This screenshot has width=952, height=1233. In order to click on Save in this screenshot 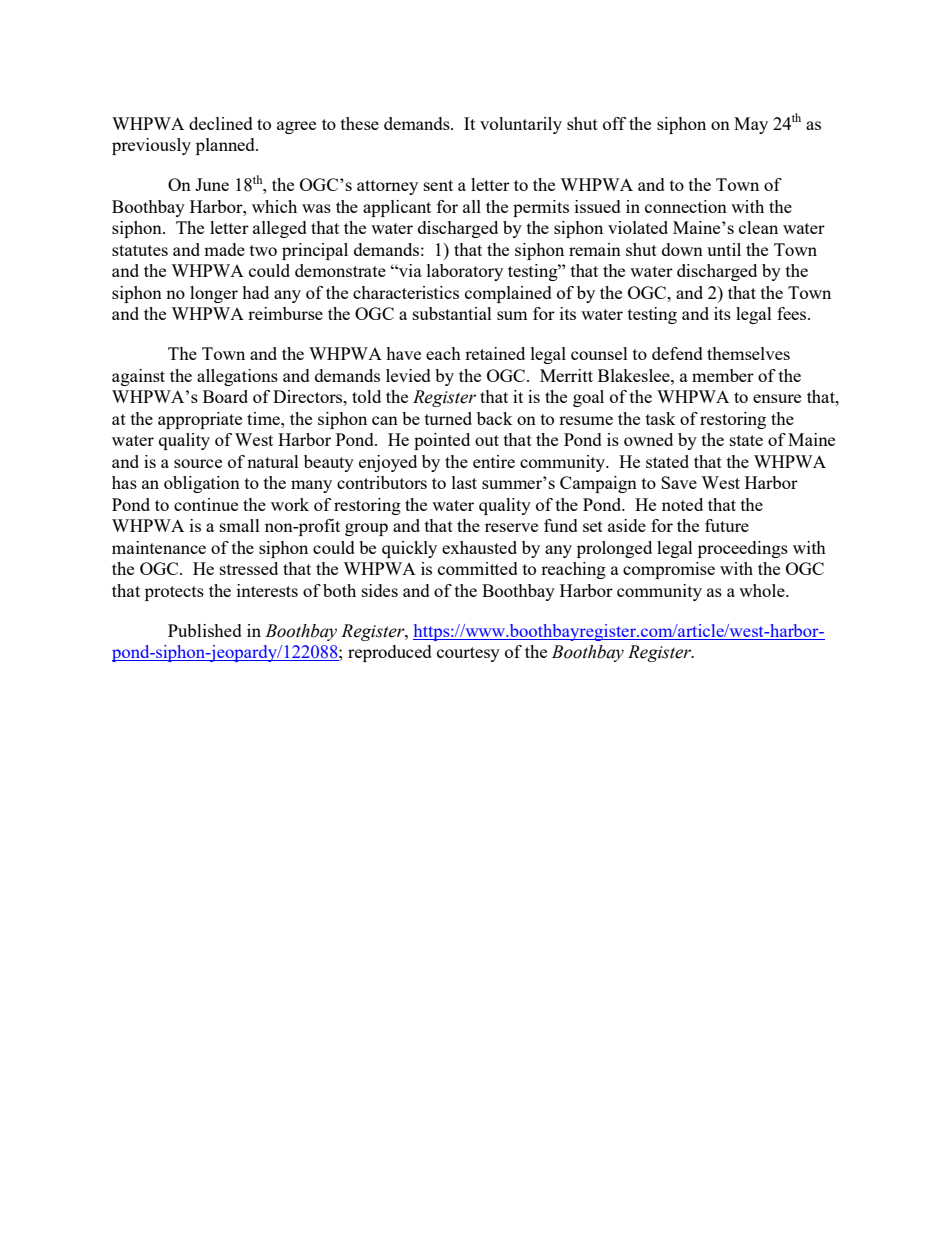, I will do `click(679, 482)`.
